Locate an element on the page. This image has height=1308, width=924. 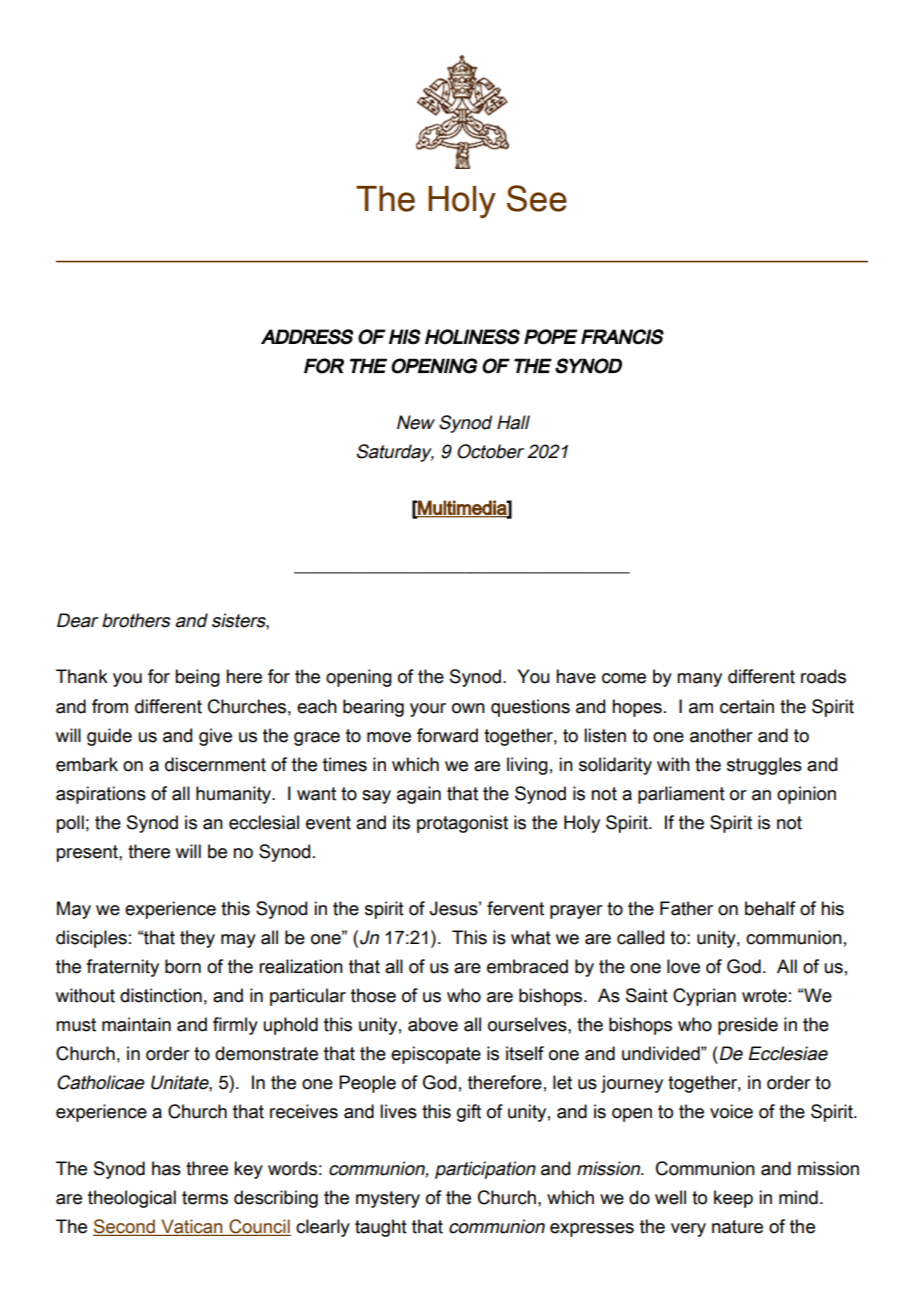
parliament is located at coordinates (681, 795).
